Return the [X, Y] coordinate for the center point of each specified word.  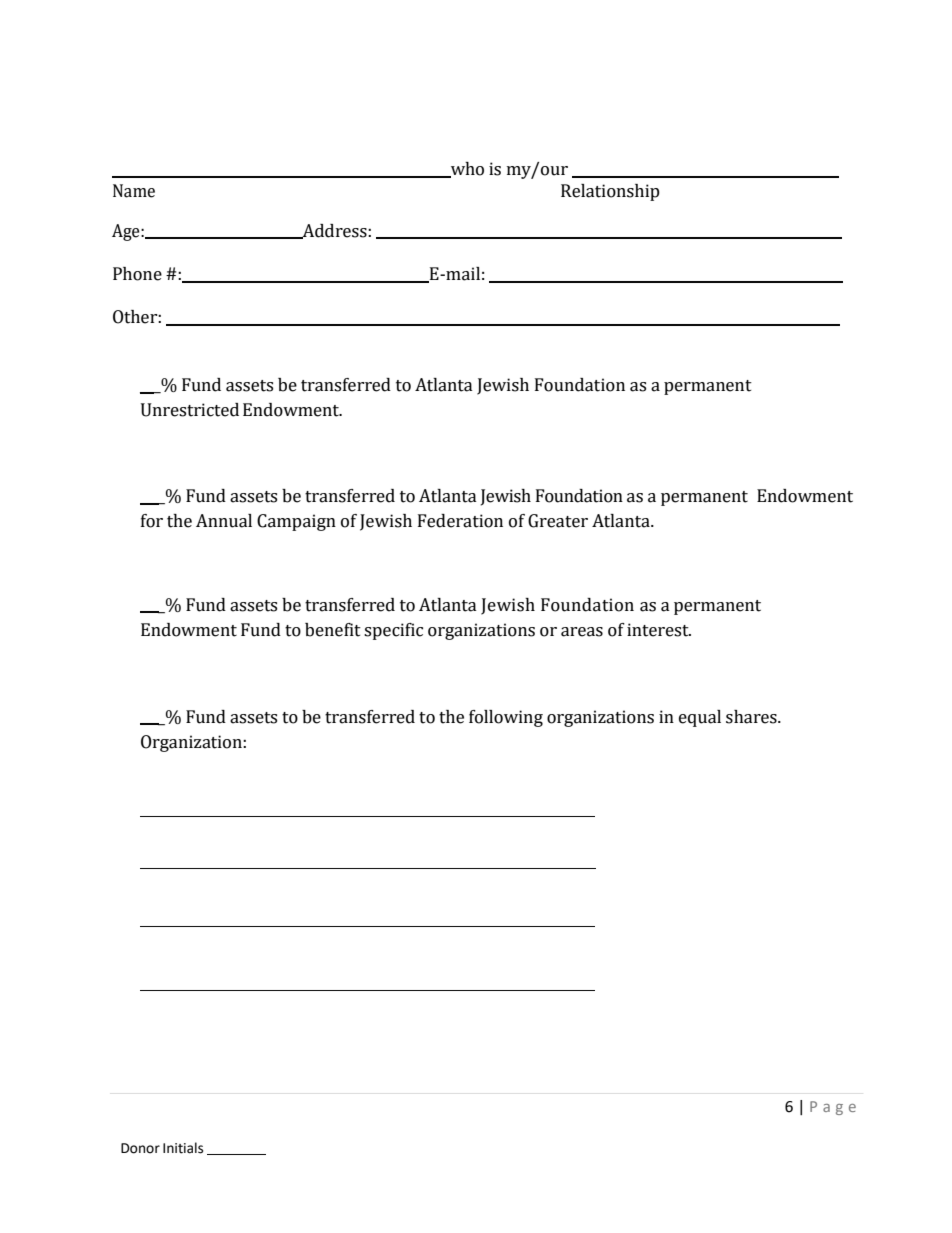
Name [134, 191]
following [506, 718]
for [152, 521]
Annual [224, 521]
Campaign [296, 522]
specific [393, 631]
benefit [333, 630]
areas [582, 632]
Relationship [610, 192]
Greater [558, 521]
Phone [137, 274]
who [466, 169]
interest [659, 630]
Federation [460, 521]
